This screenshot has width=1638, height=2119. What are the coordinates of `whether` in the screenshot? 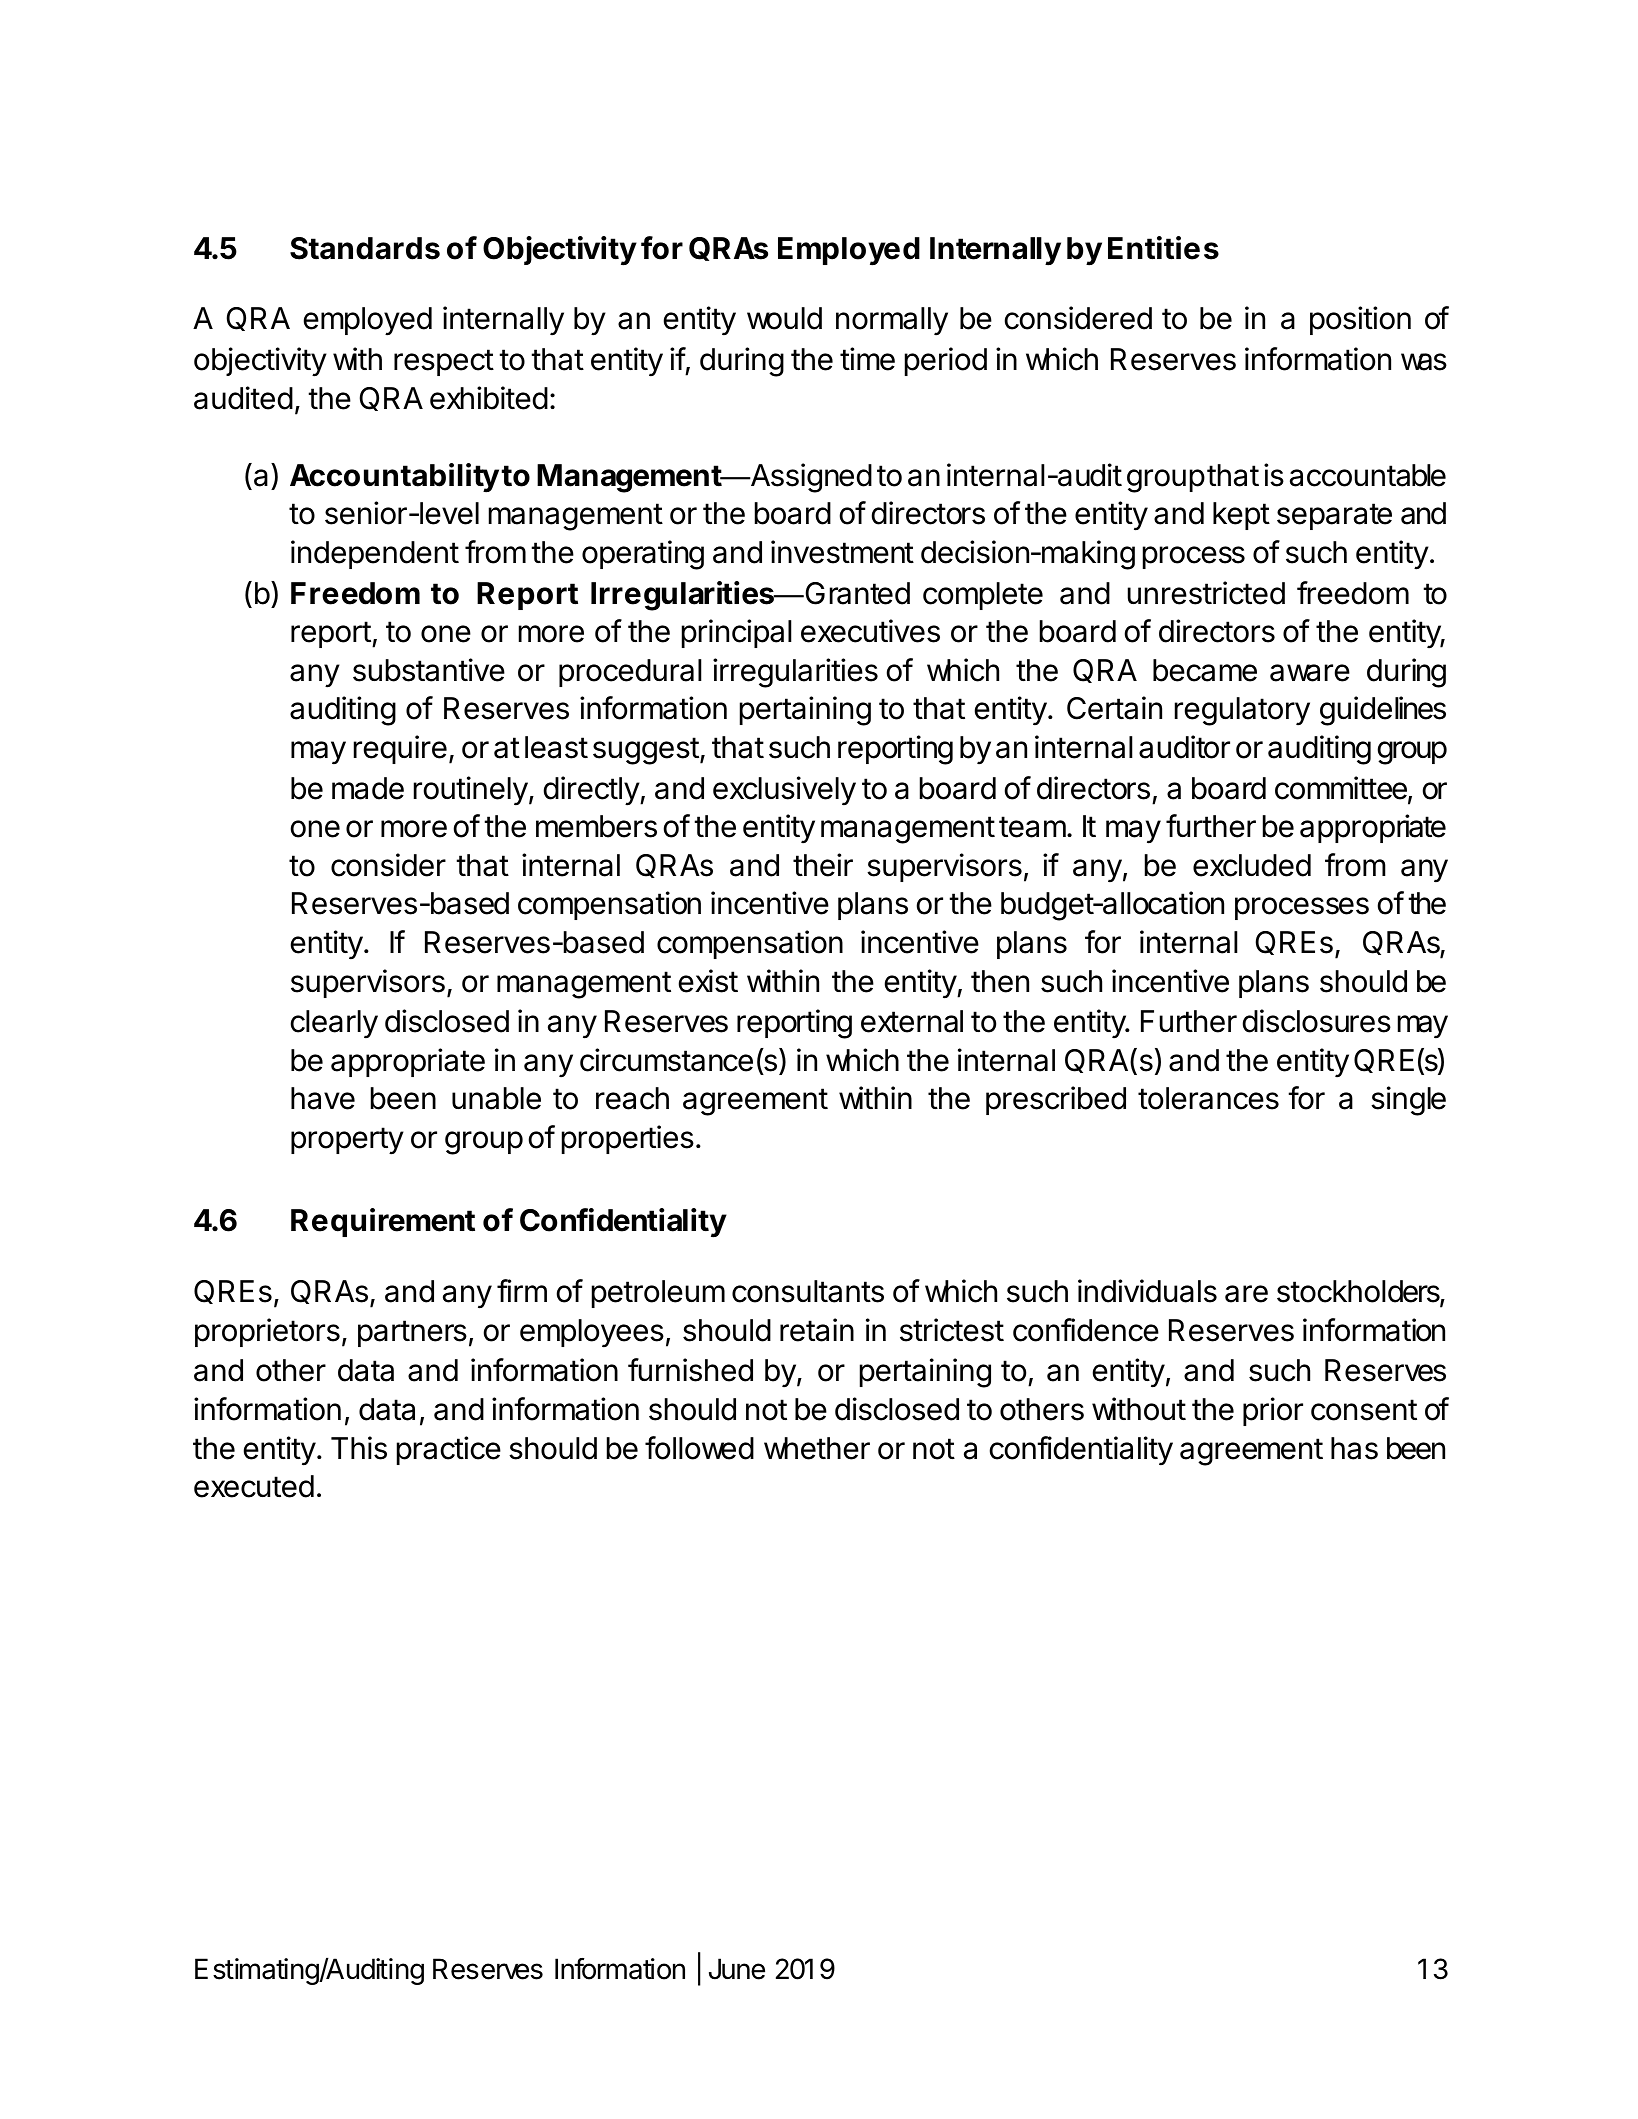 It's located at (817, 1448).
